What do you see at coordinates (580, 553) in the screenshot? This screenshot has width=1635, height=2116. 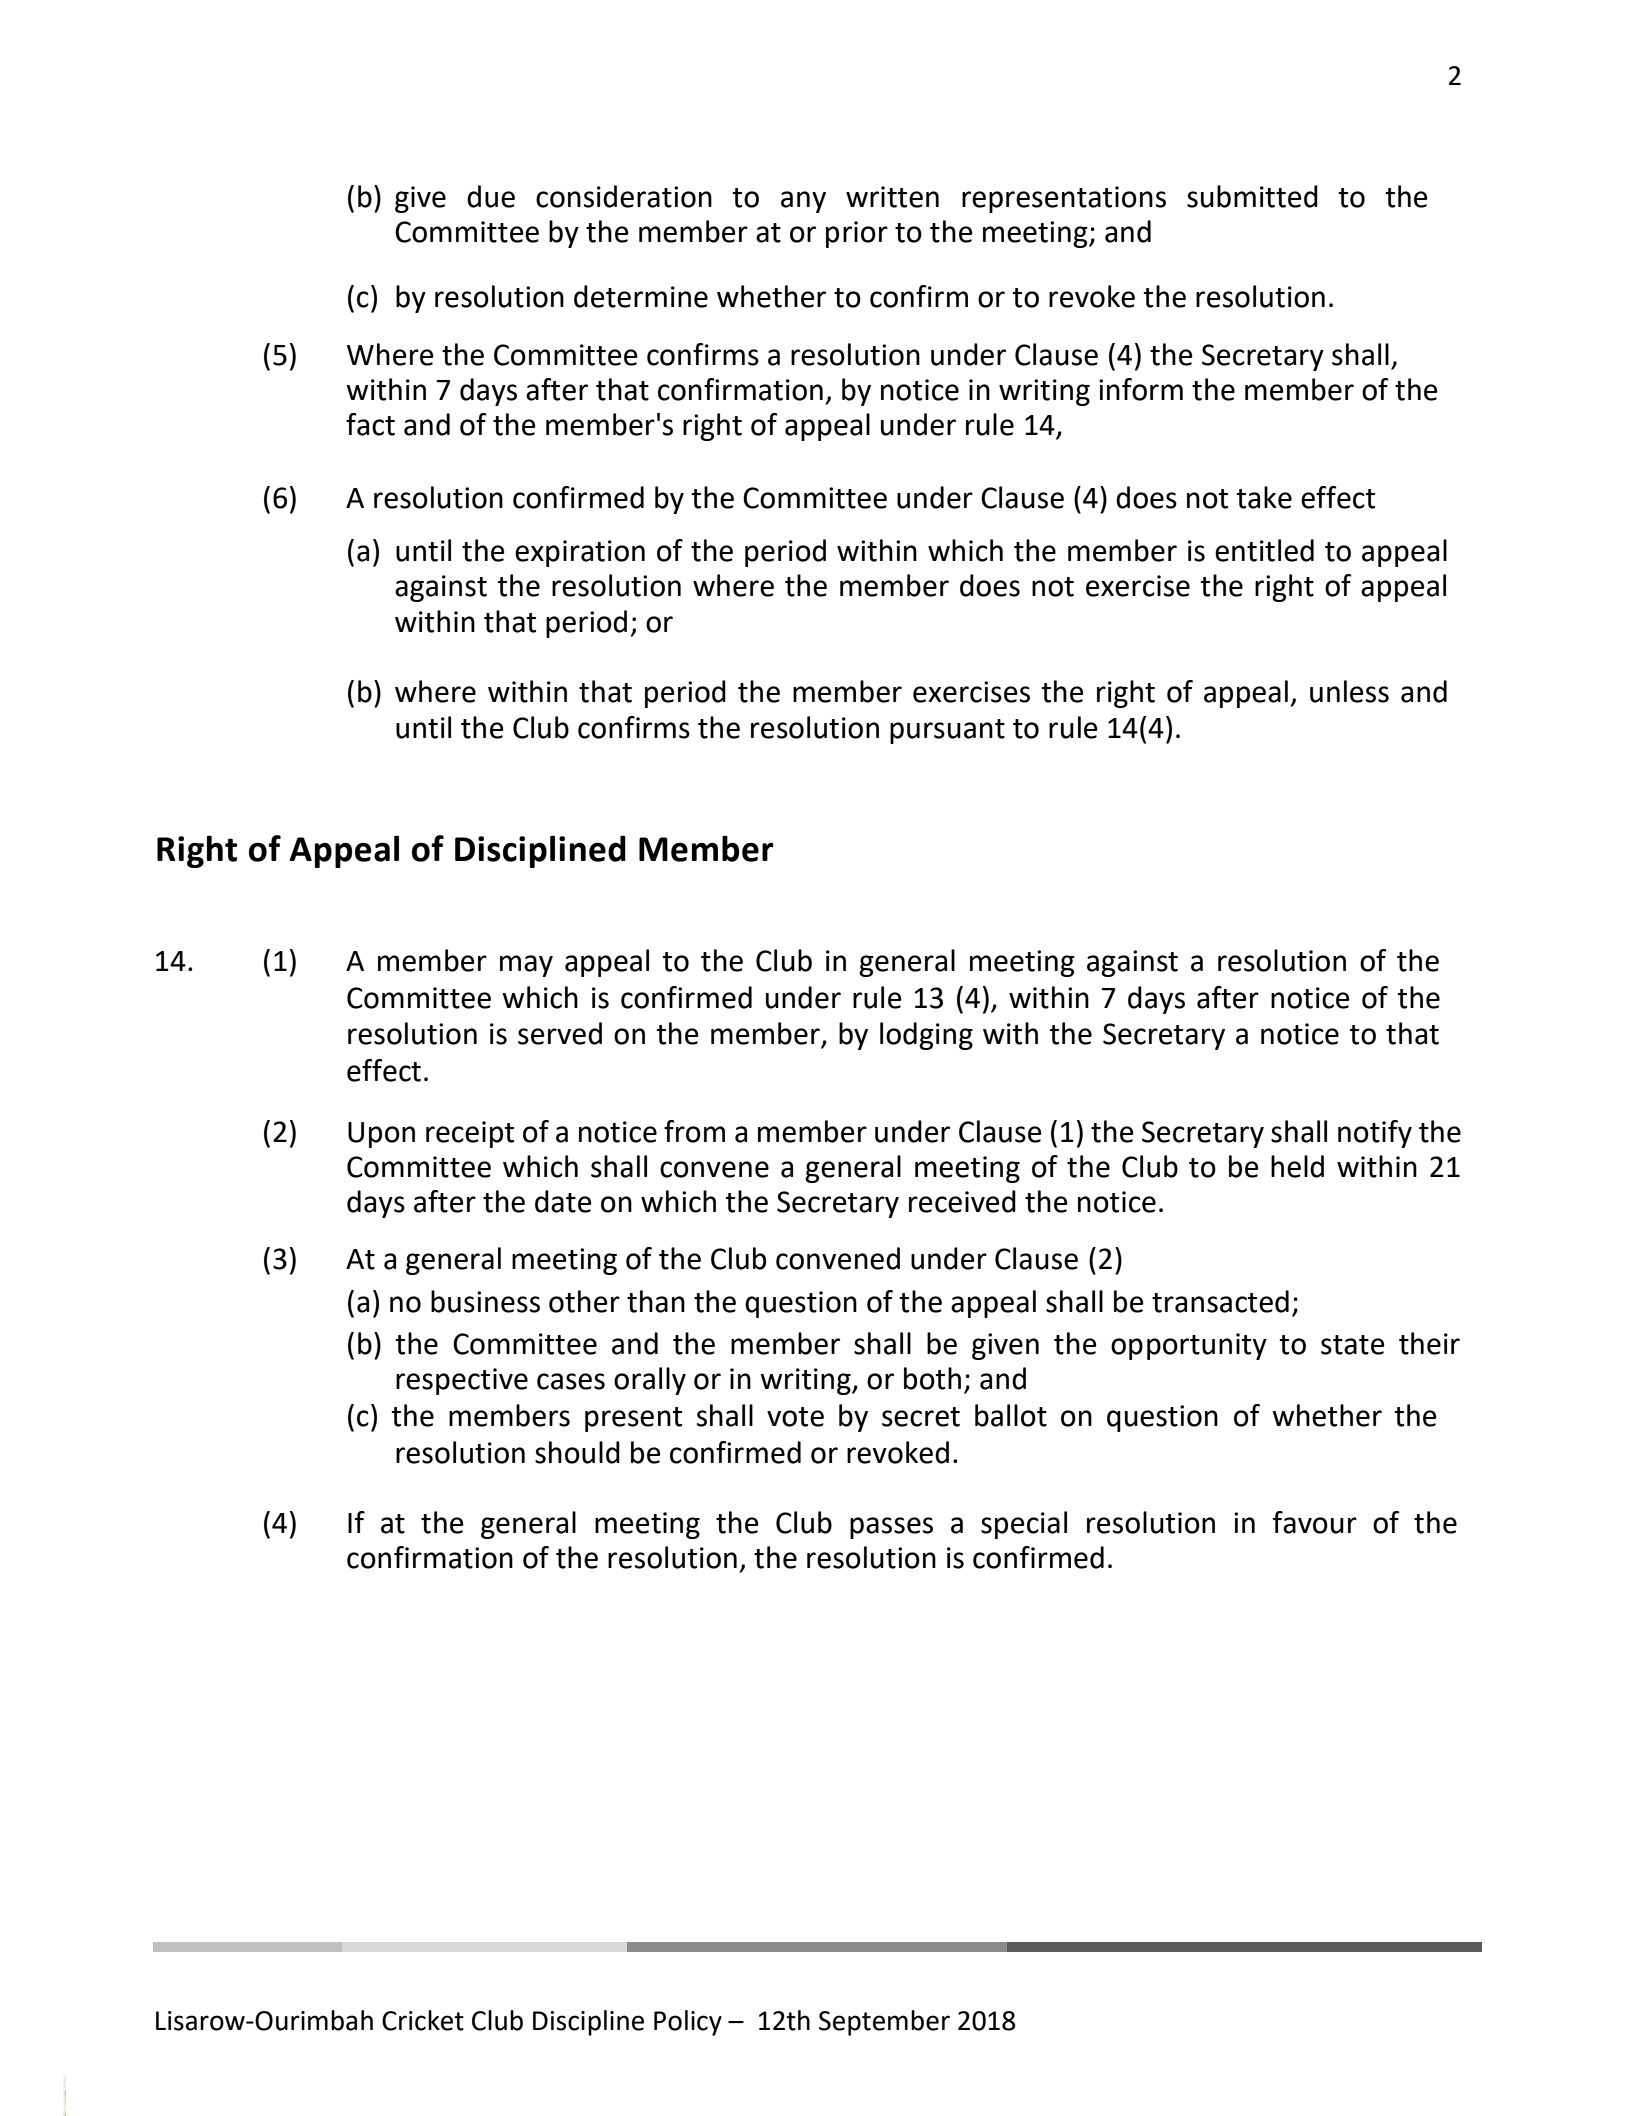 I see `expiration` at bounding box center [580, 553].
